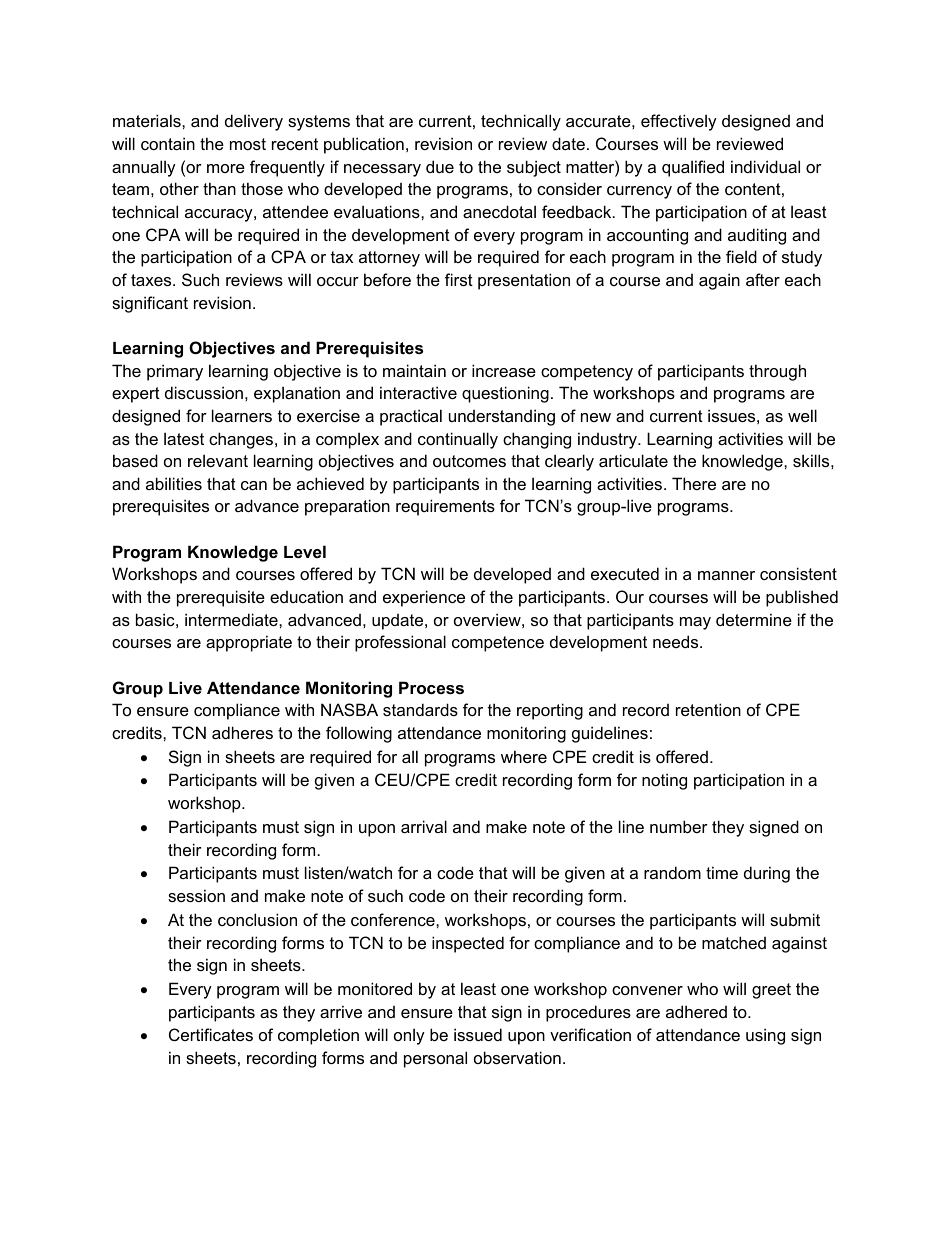  What do you see at coordinates (726, 575) in the screenshot?
I see `manner` at bounding box center [726, 575].
